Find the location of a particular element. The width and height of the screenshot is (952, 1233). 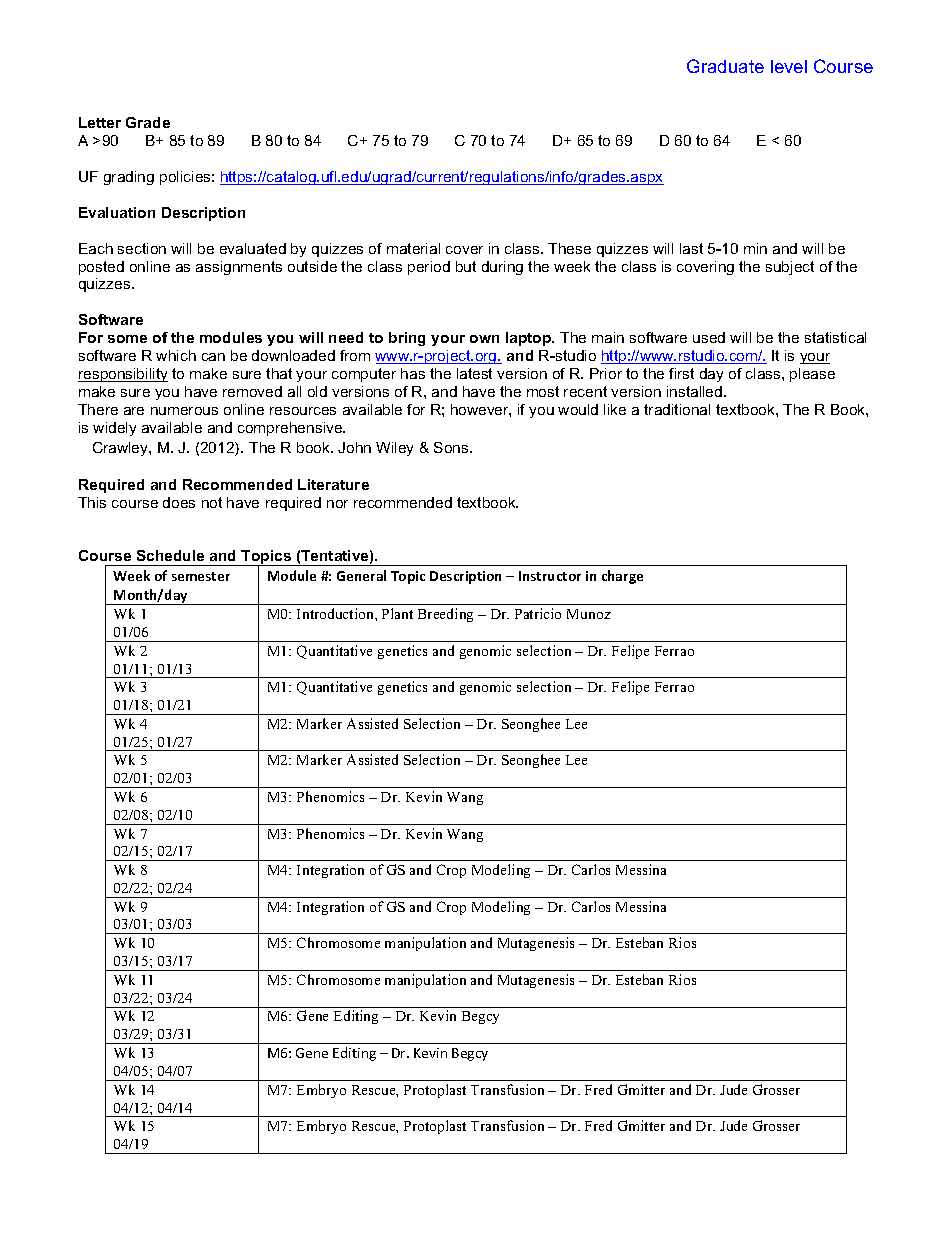

Letter is located at coordinates (100, 122).
